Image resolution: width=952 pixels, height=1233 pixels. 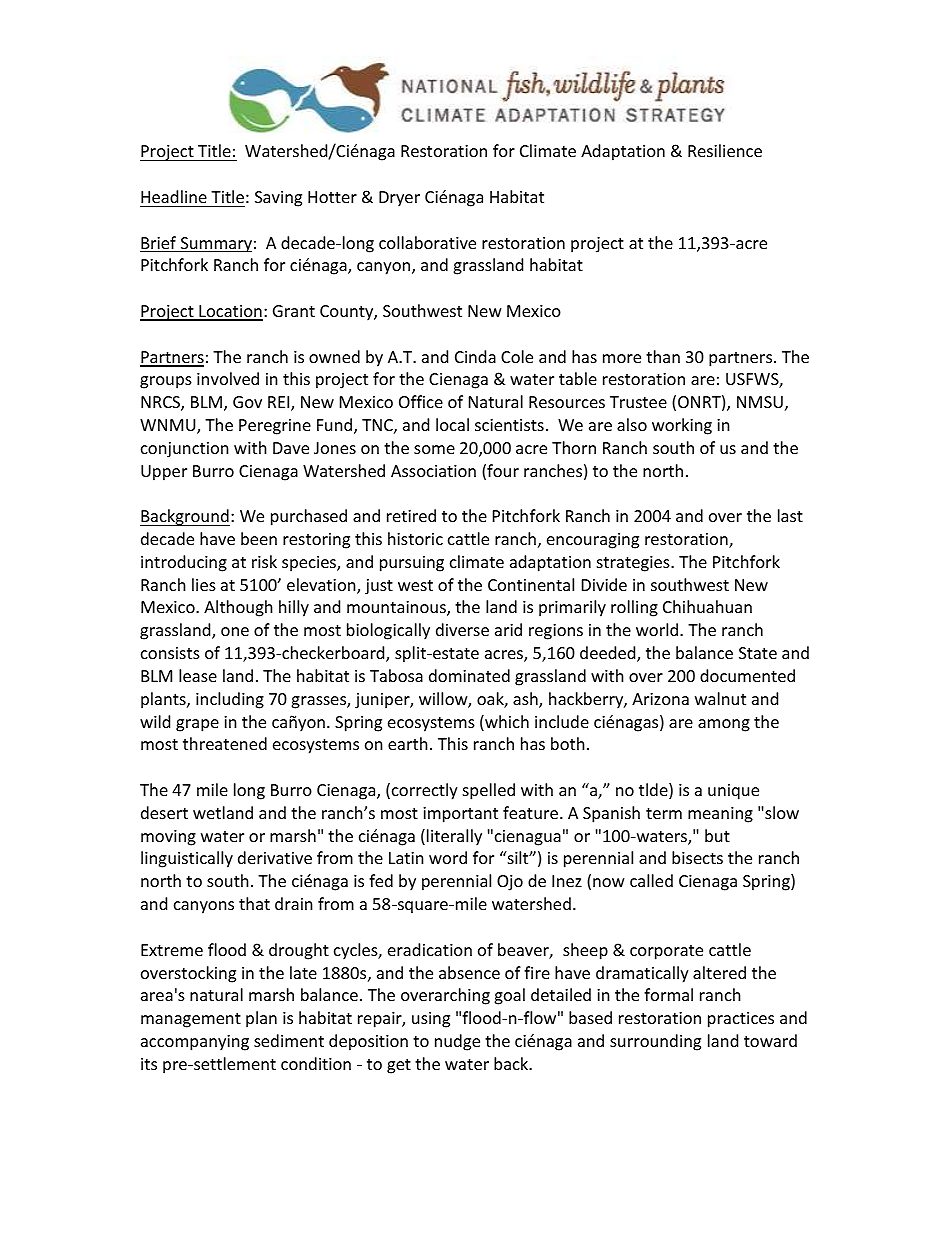 What do you see at coordinates (187, 859) in the screenshot?
I see `linguistically` at bounding box center [187, 859].
